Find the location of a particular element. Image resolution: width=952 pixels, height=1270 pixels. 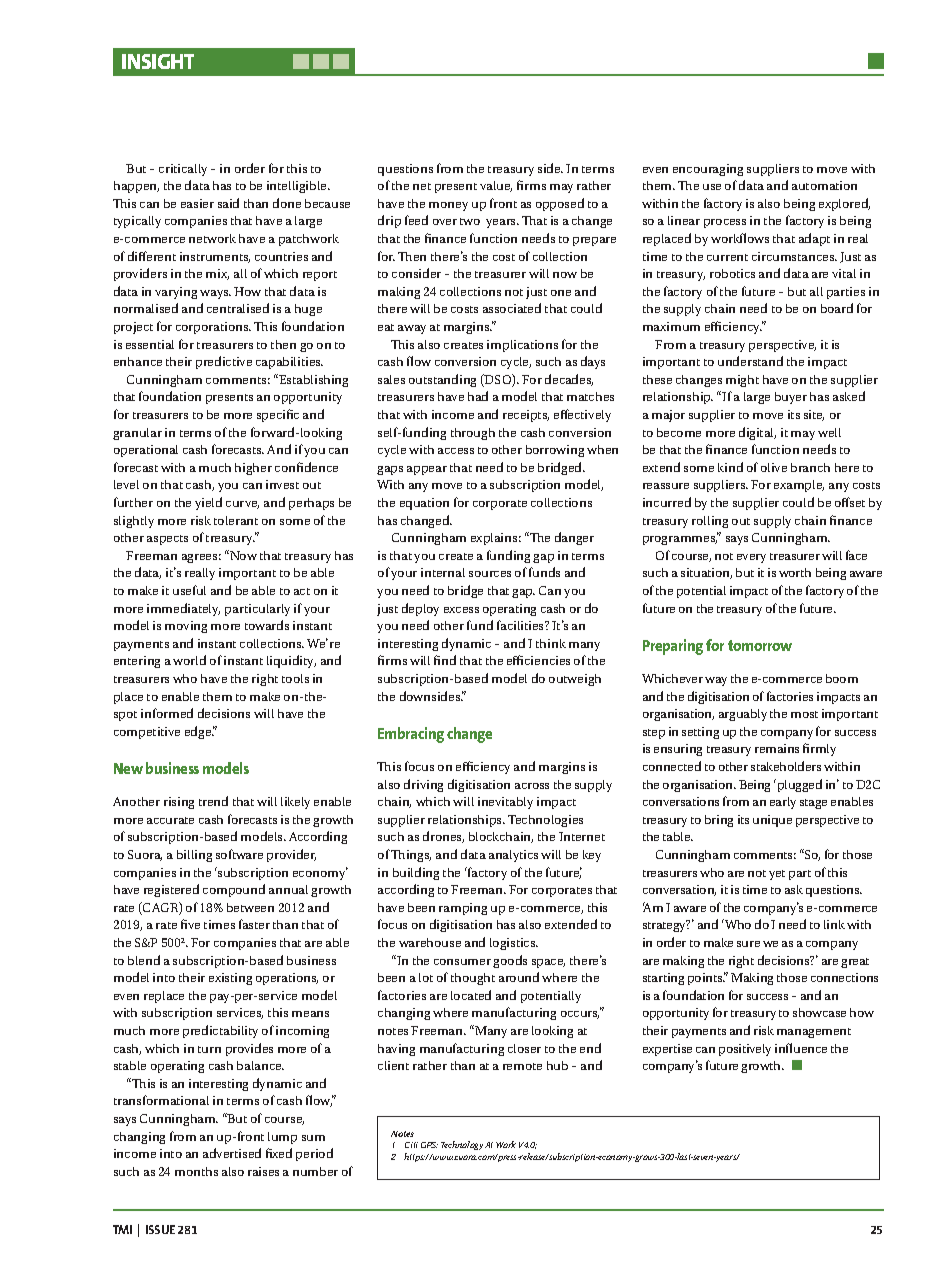

access is located at coordinates (456, 451).
